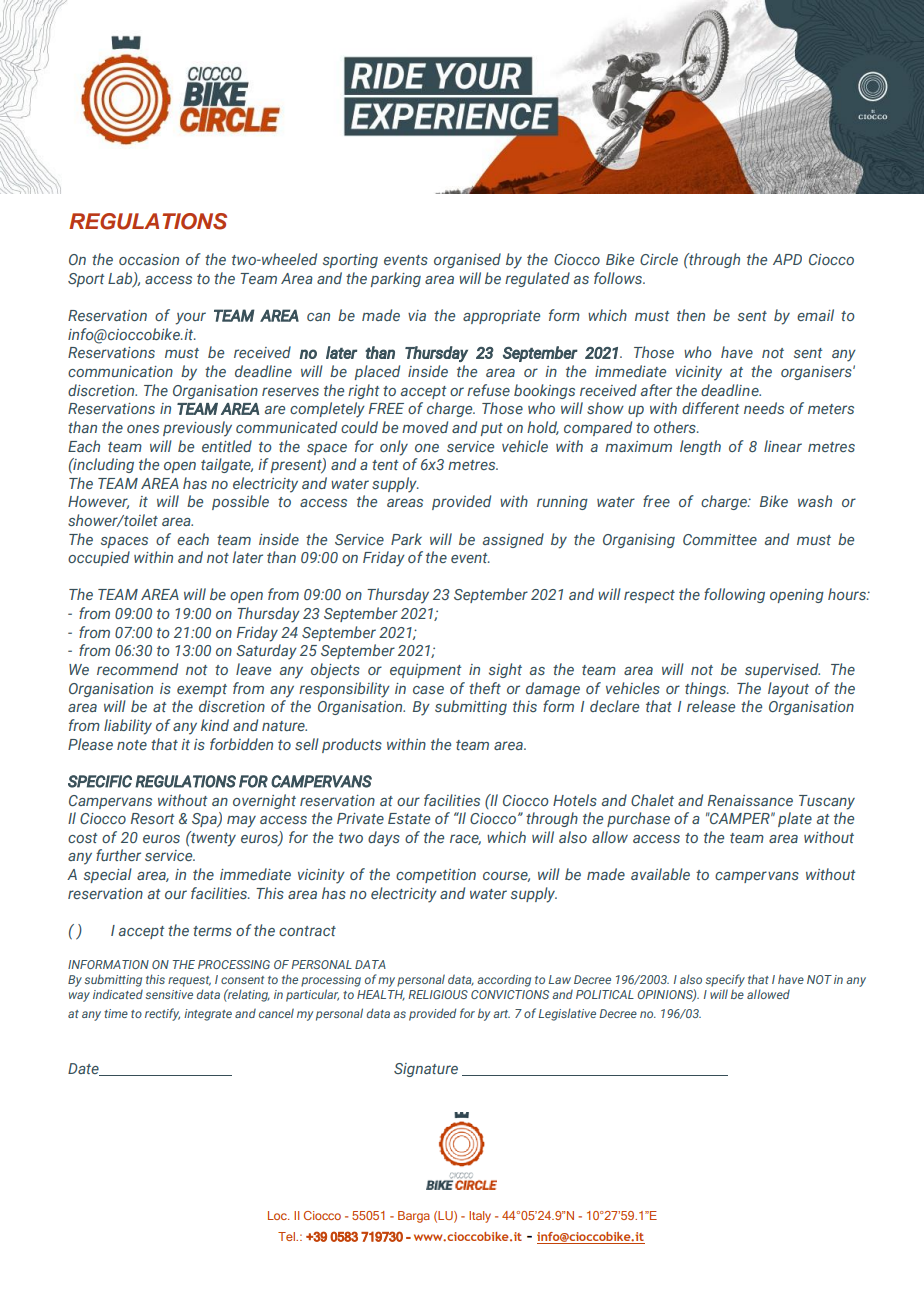 The image size is (924, 1307). I want to click on occasion, so click(149, 259).
